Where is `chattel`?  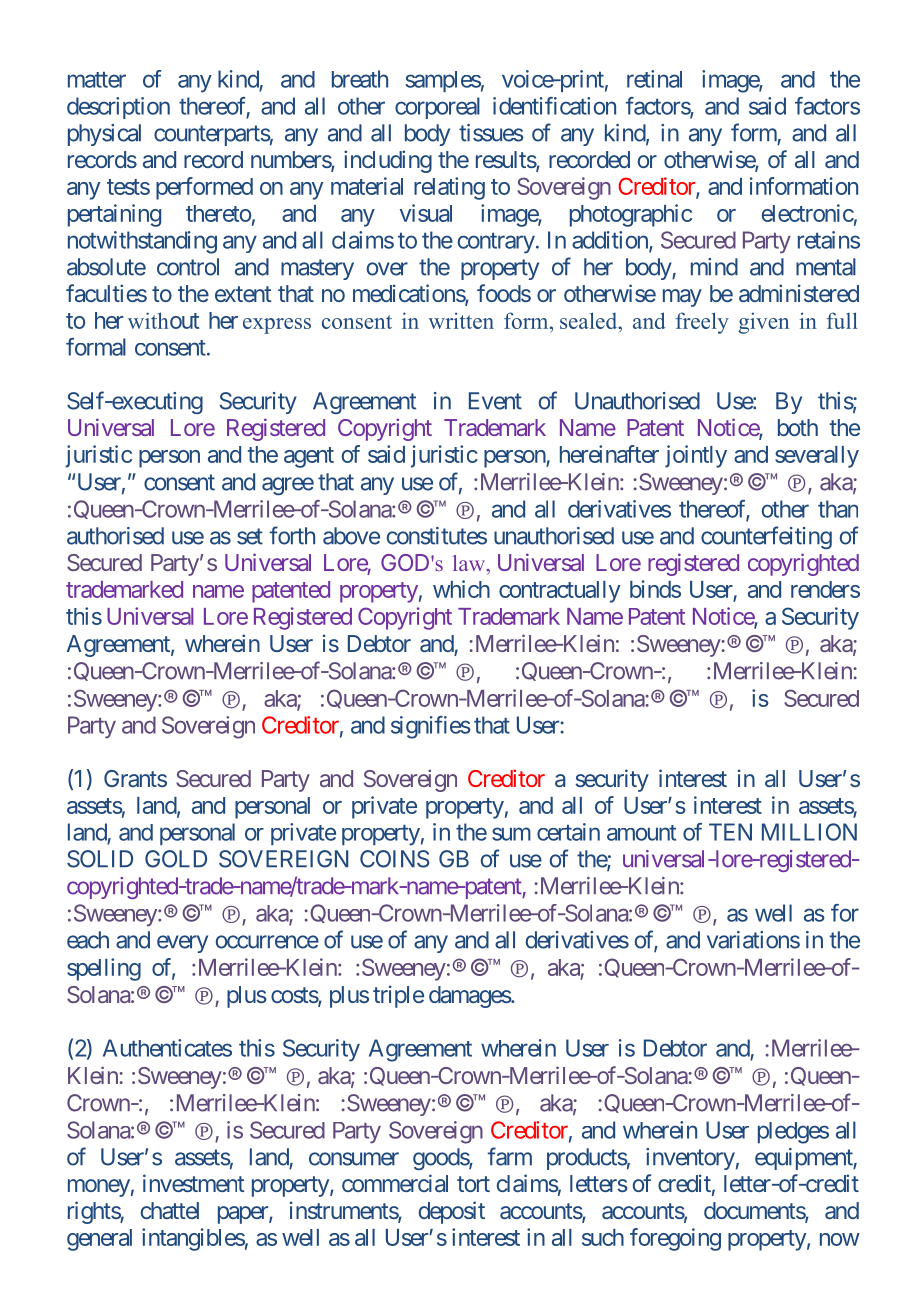 chattel is located at coordinates (170, 1210).
